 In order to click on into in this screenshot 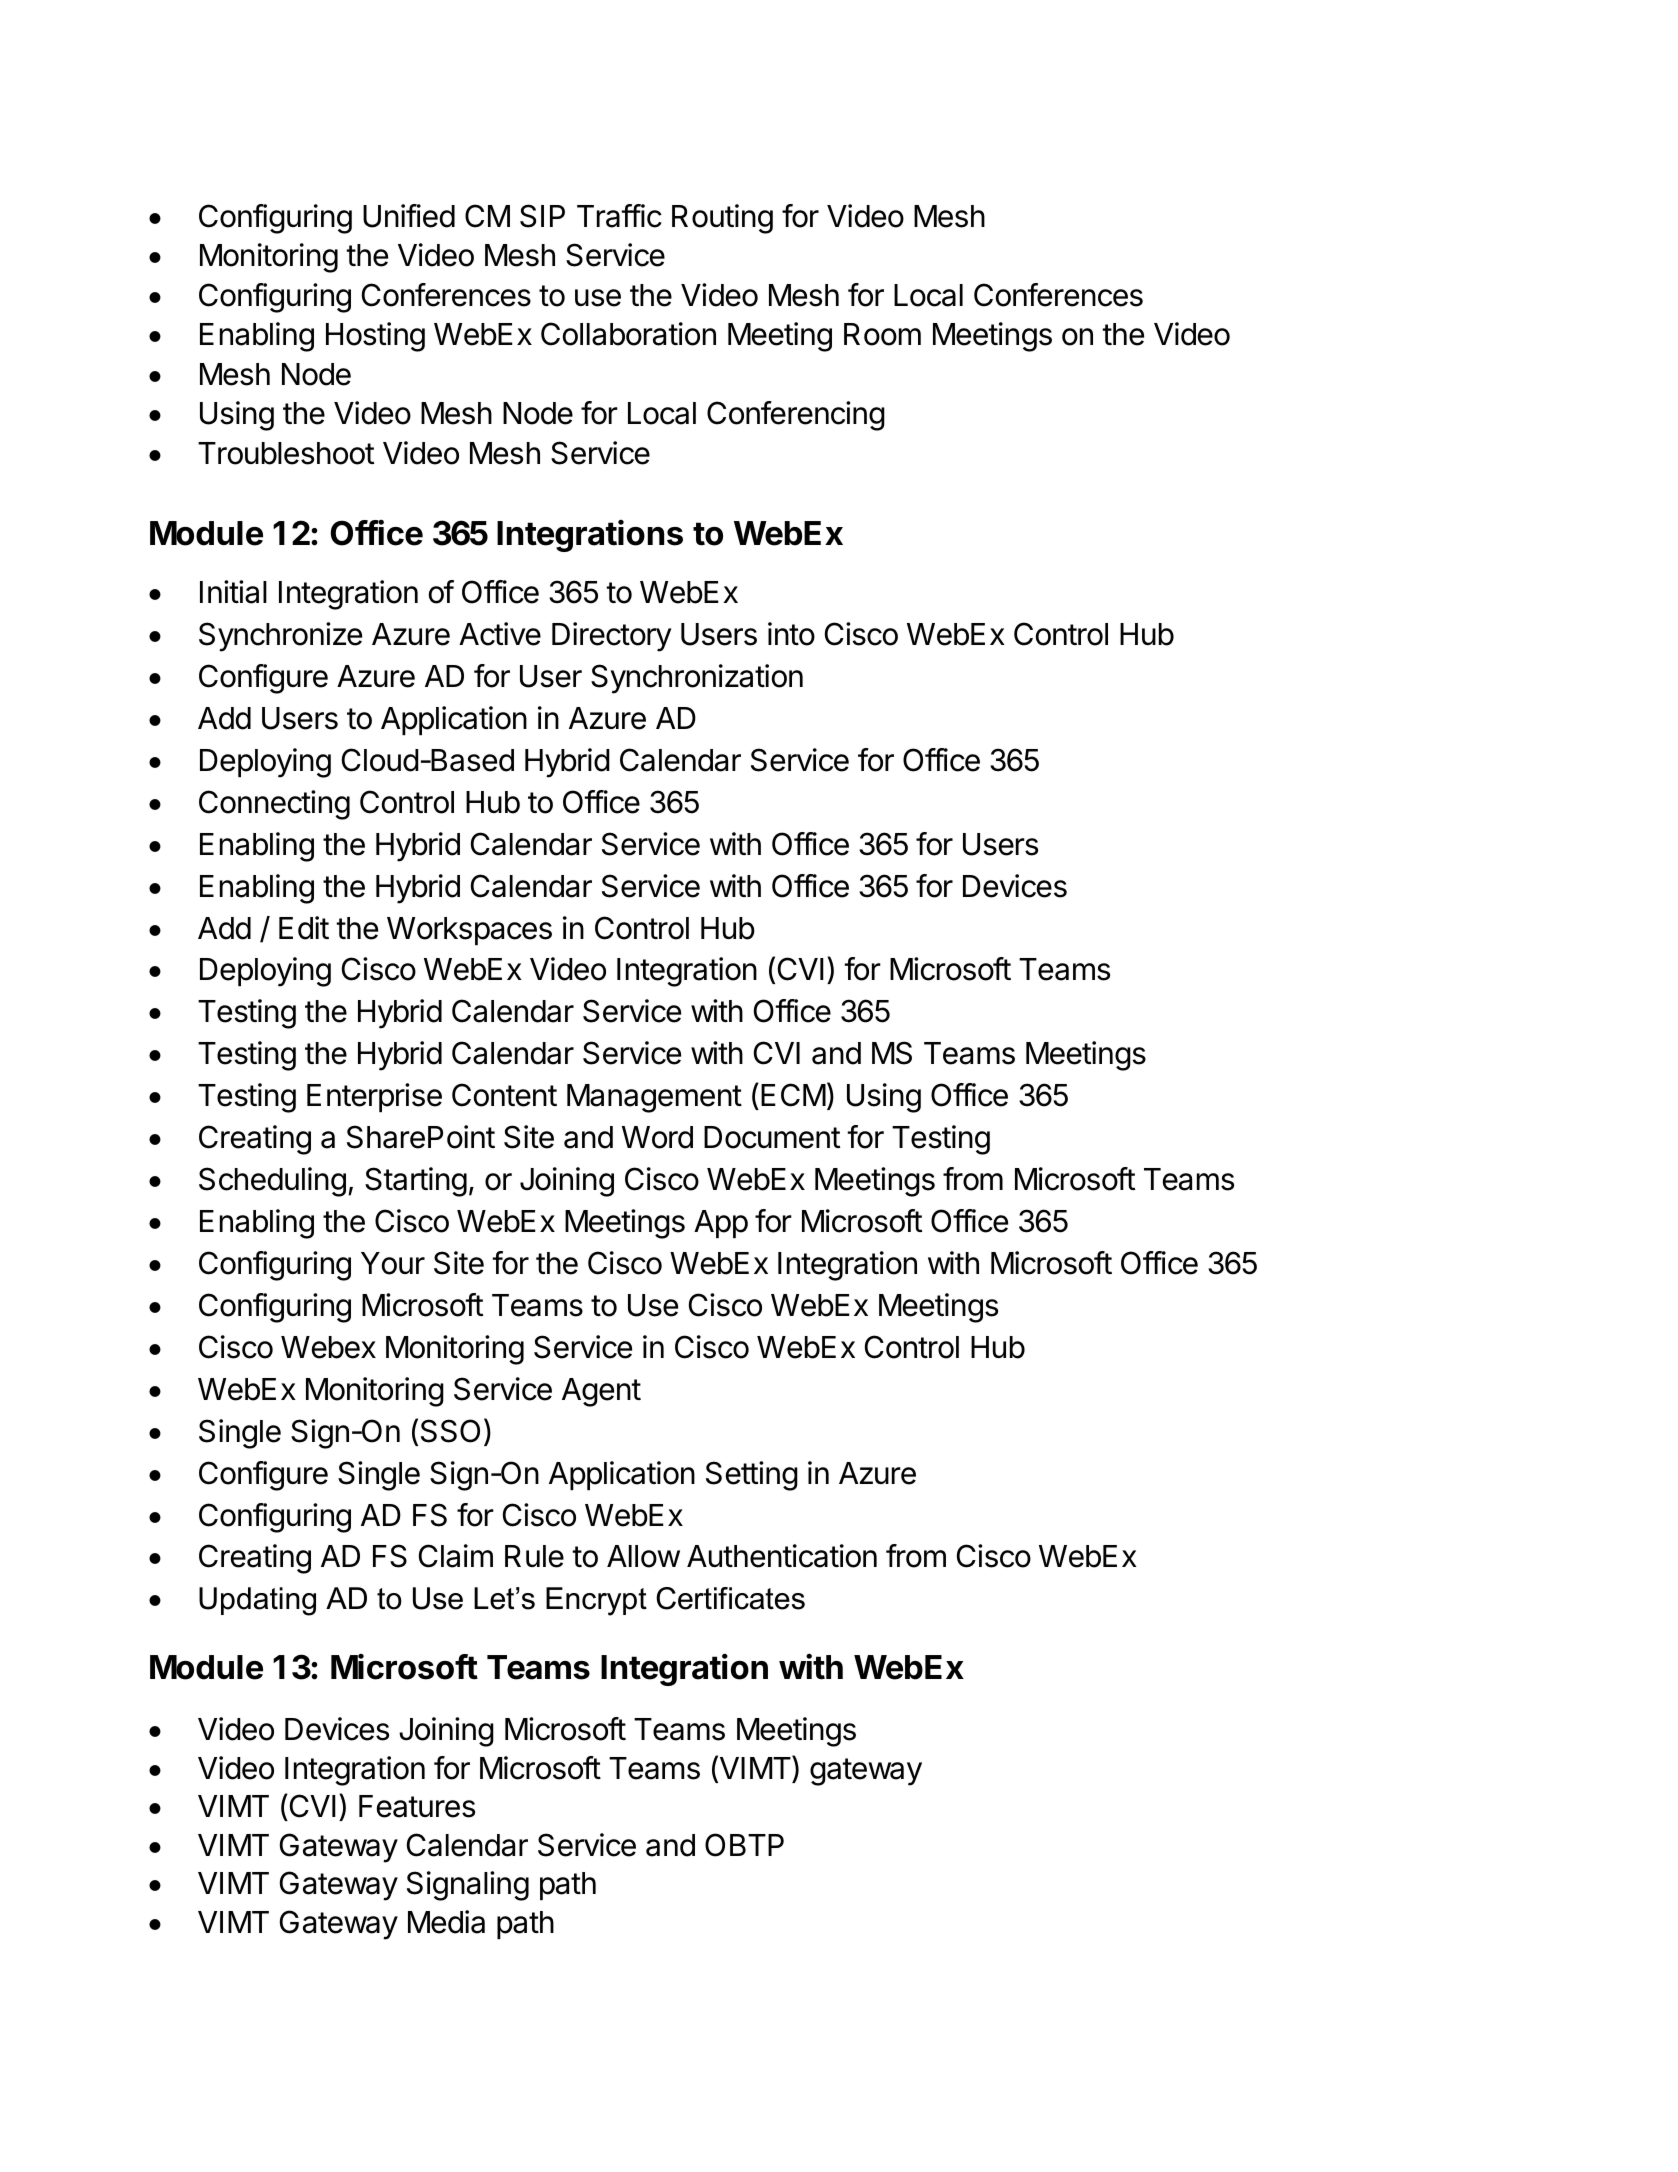, I will do `click(791, 634)`.
